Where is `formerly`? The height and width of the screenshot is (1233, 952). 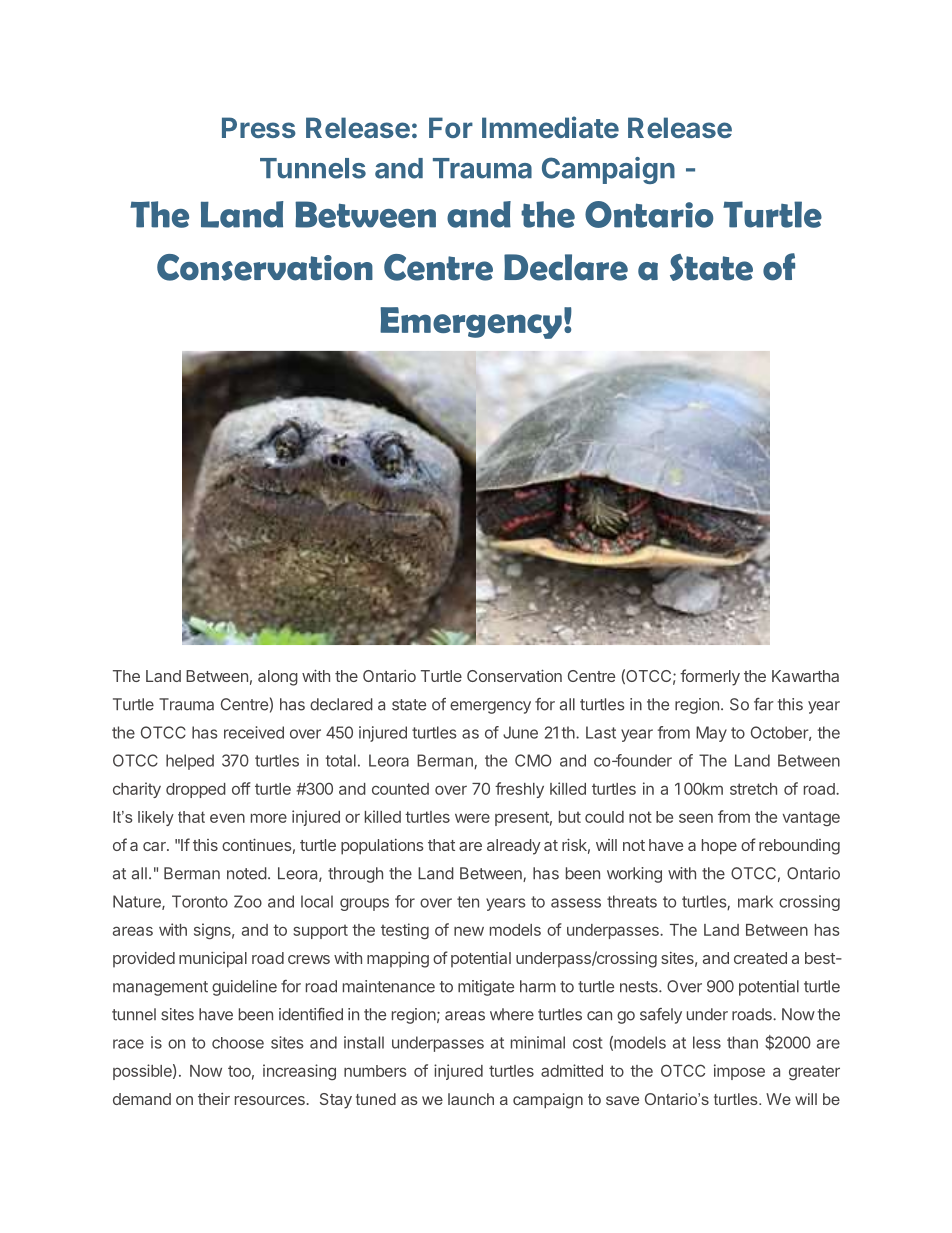
formerly is located at coordinates (710, 677).
